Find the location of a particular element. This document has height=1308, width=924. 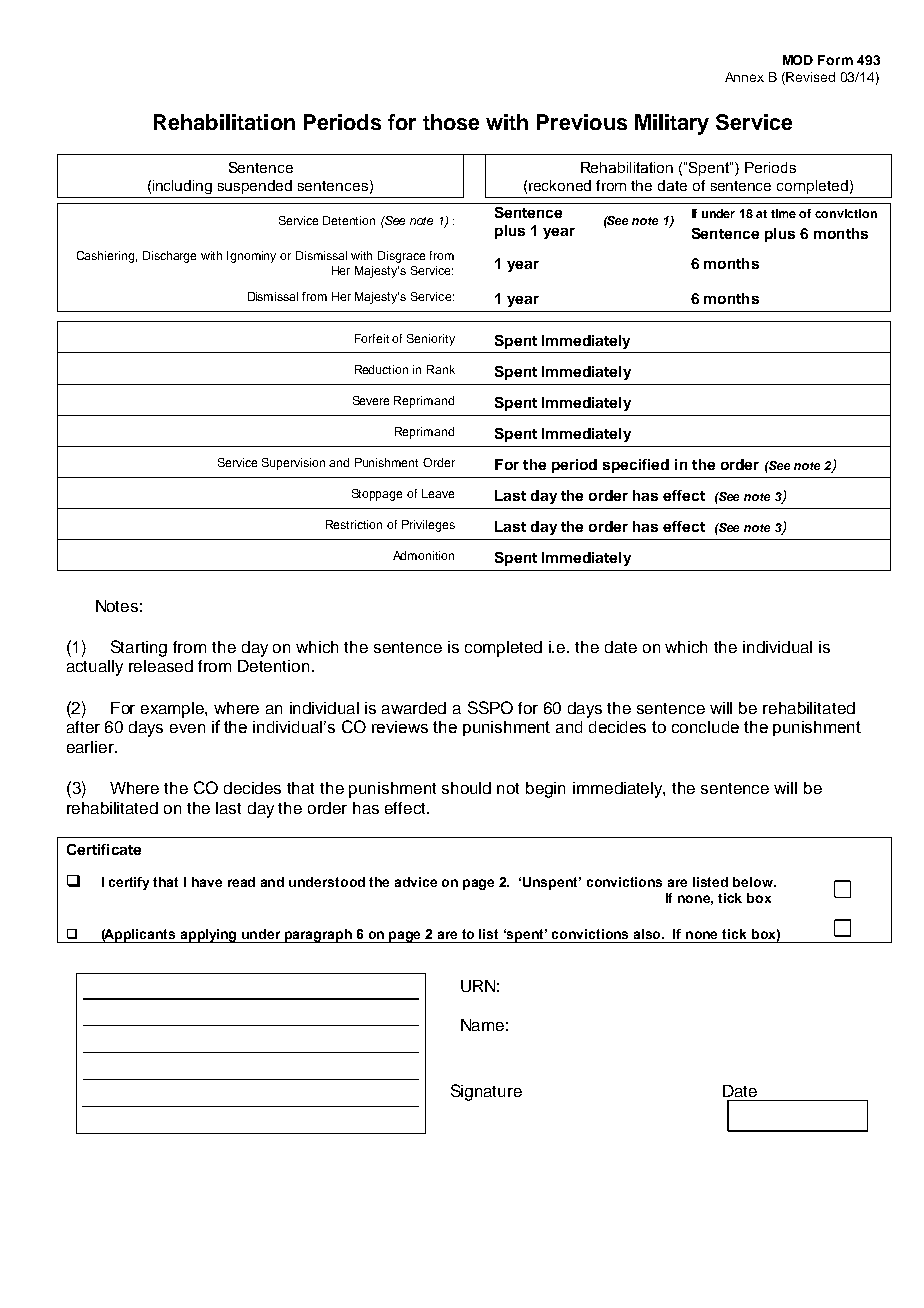

including is located at coordinates (182, 187).
